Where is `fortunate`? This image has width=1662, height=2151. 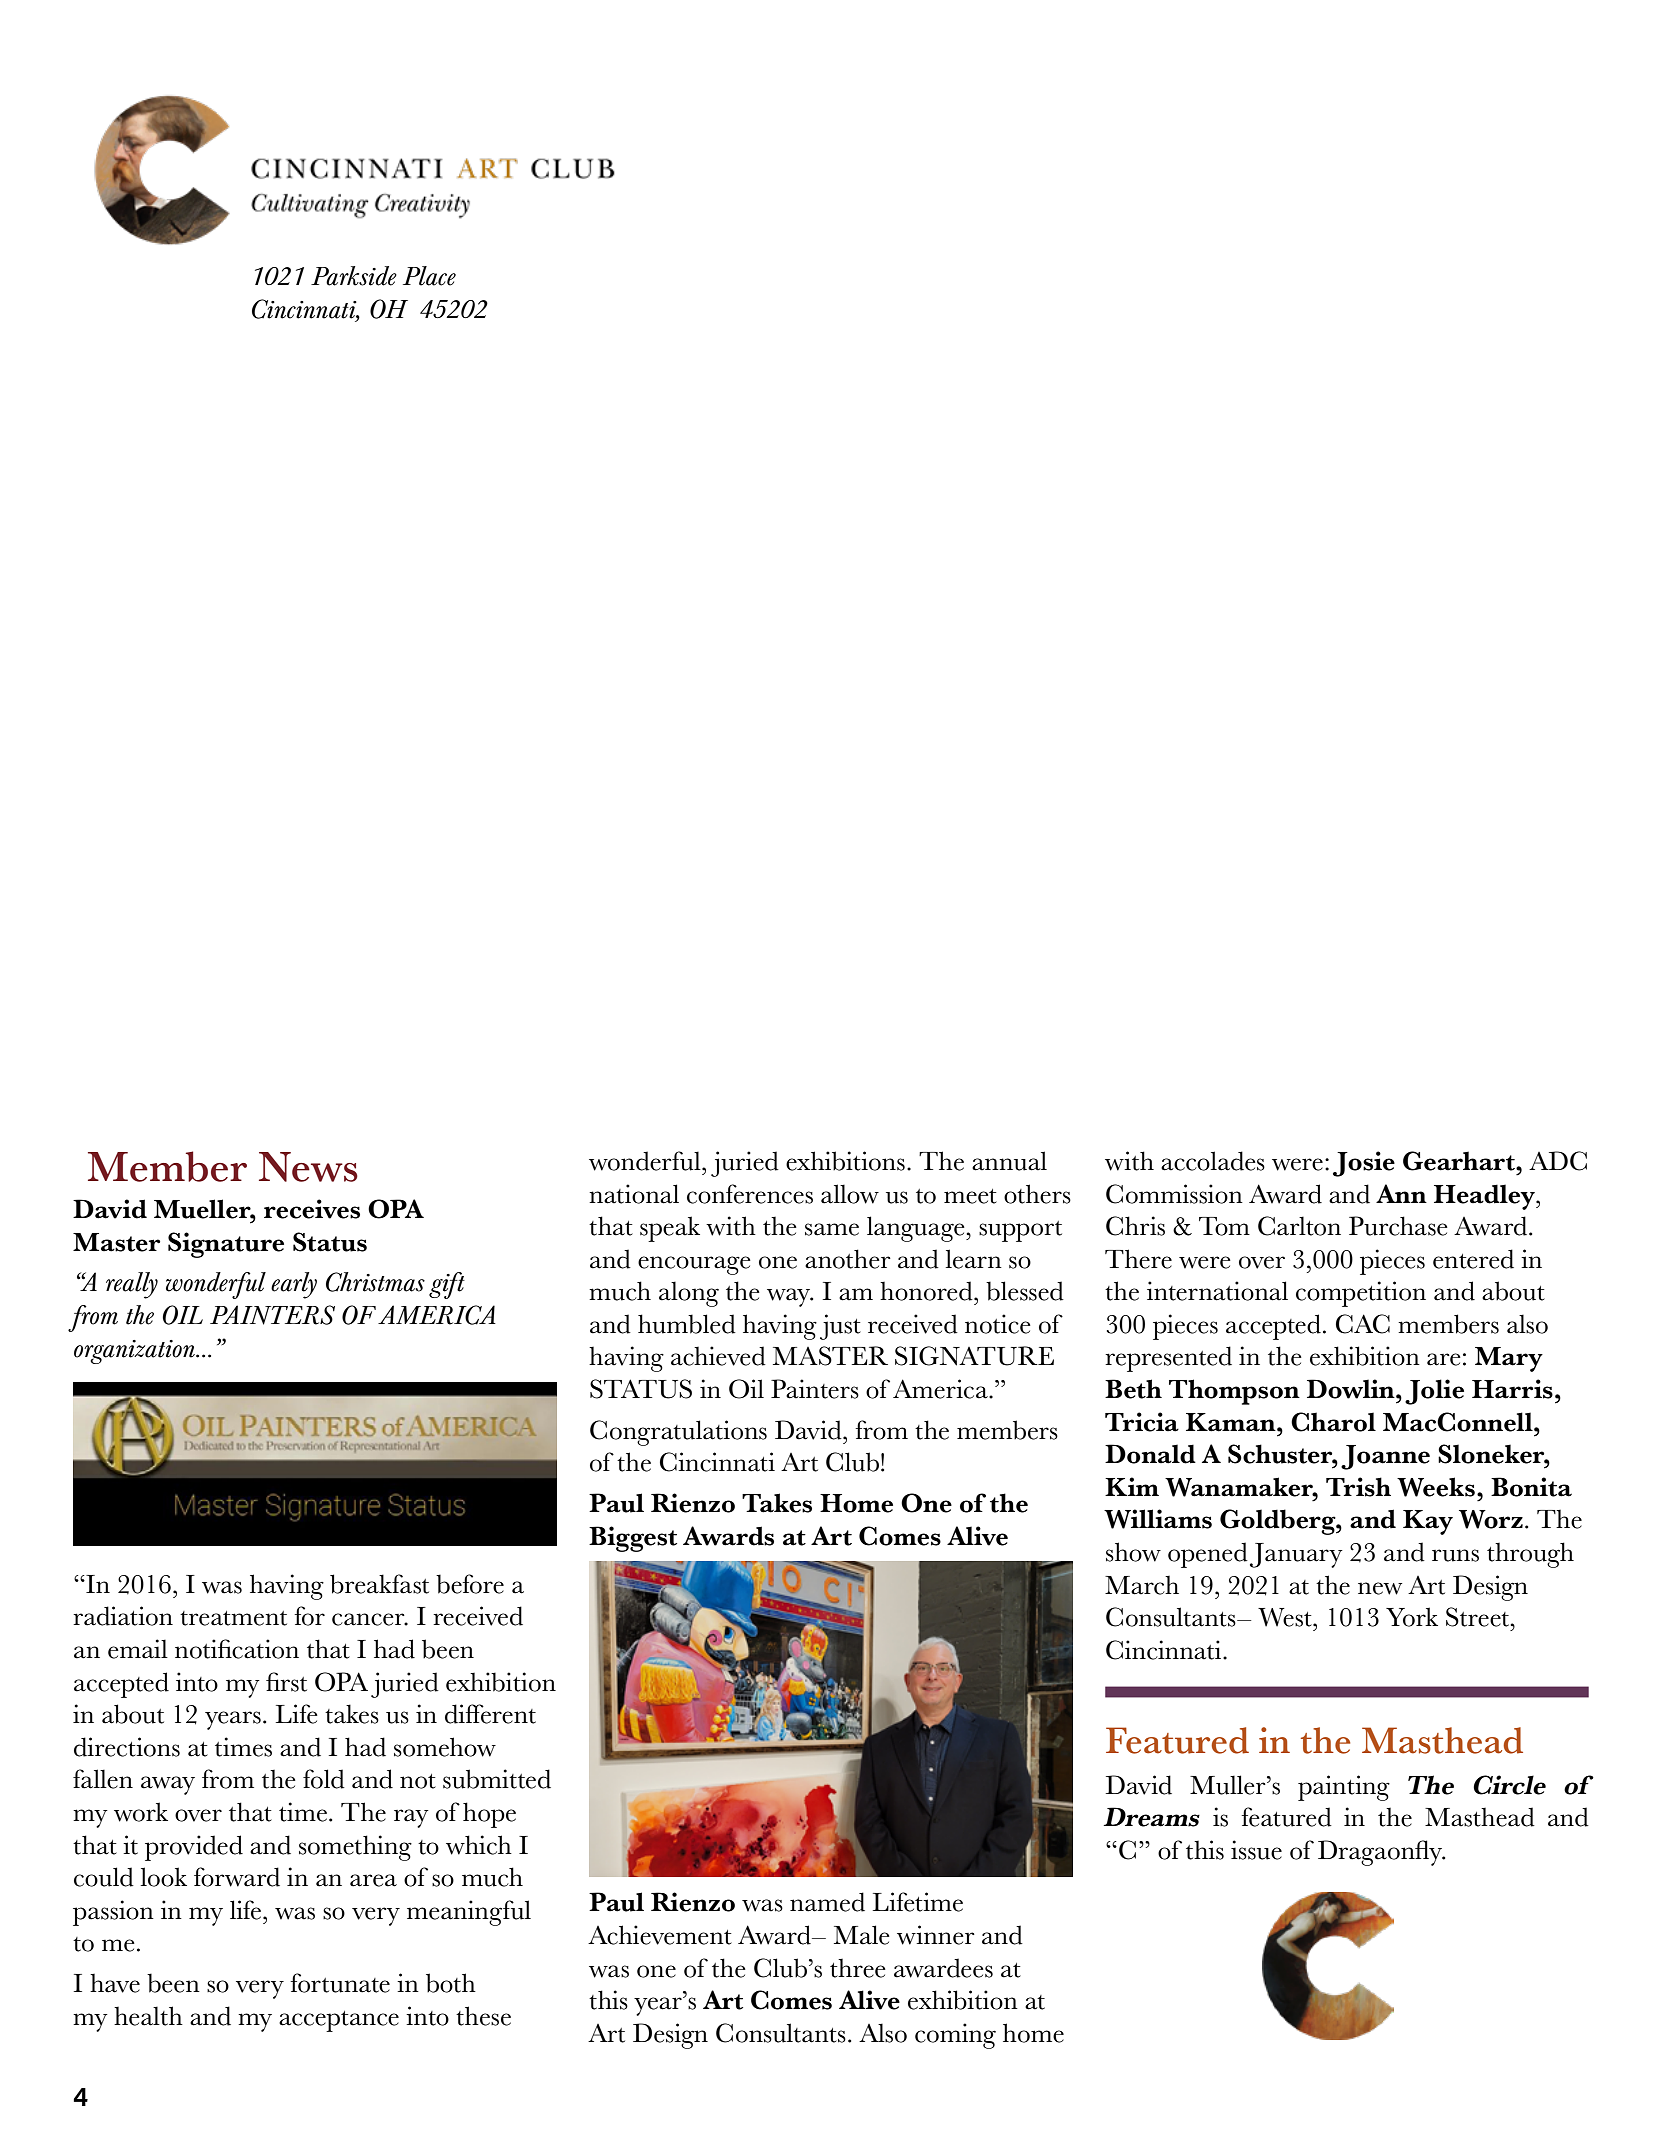
fortunate is located at coordinates (340, 1983).
